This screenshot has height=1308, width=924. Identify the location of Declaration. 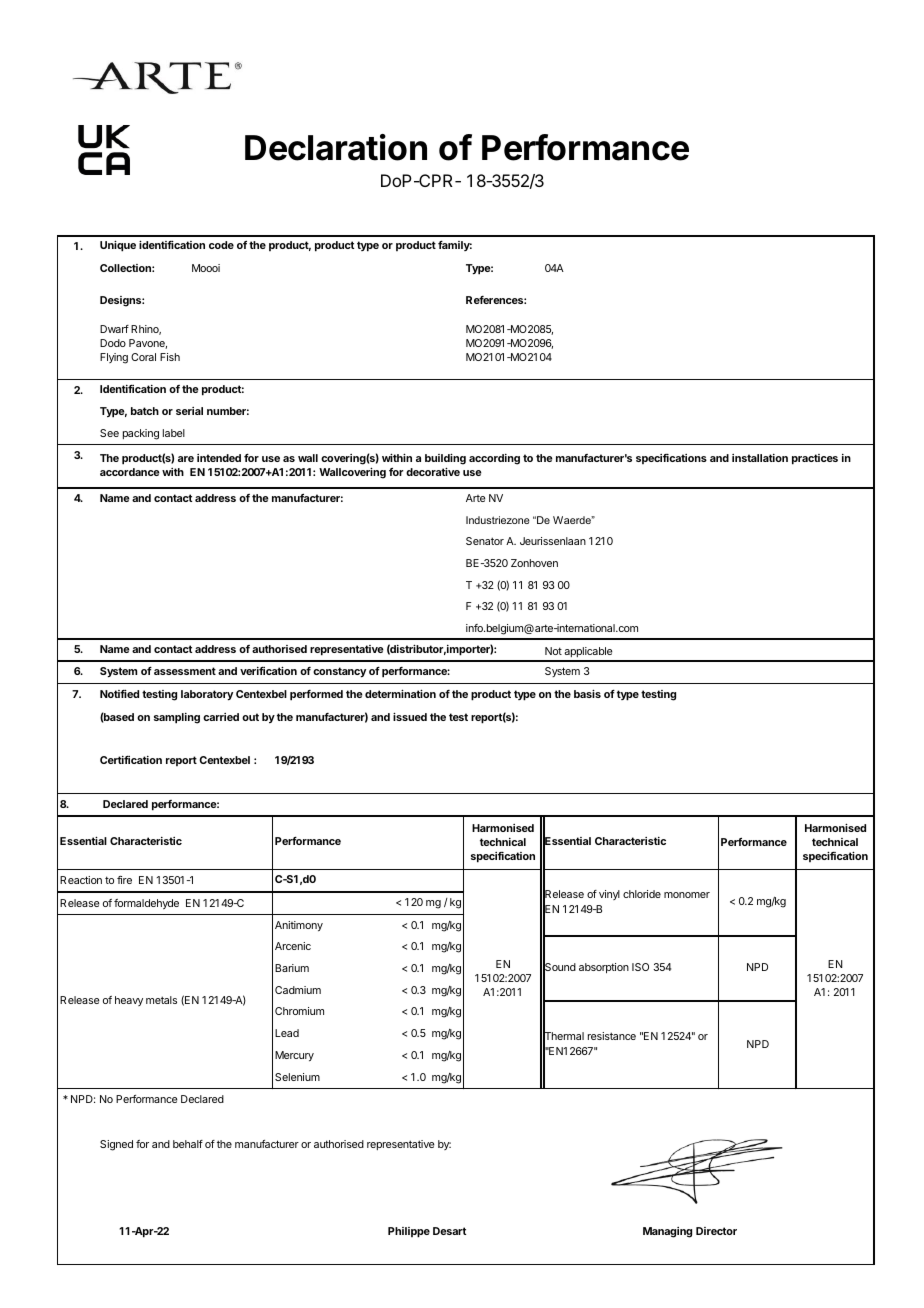
(336, 147).
